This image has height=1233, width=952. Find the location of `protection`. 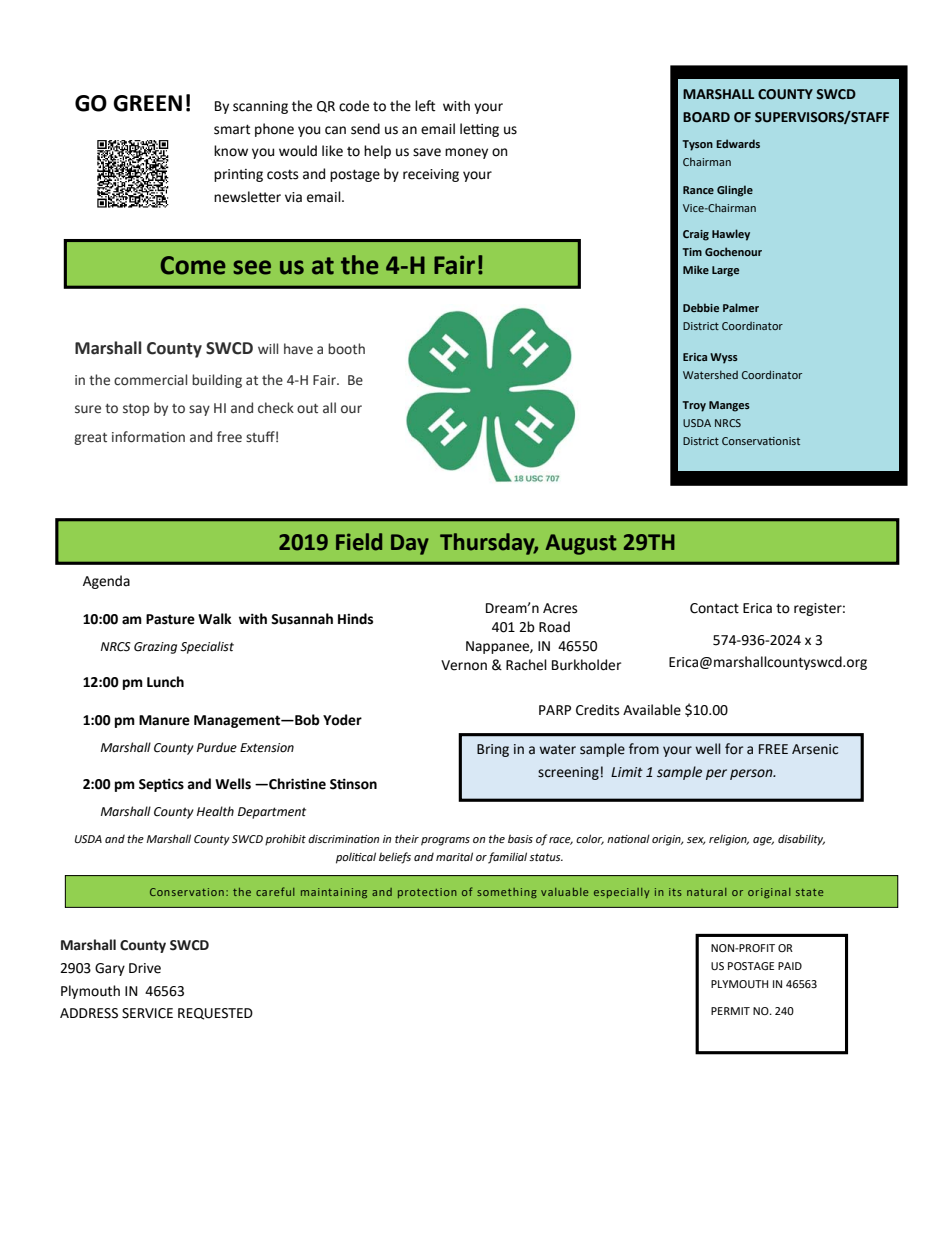

protection is located at coordinates (427, 893).
